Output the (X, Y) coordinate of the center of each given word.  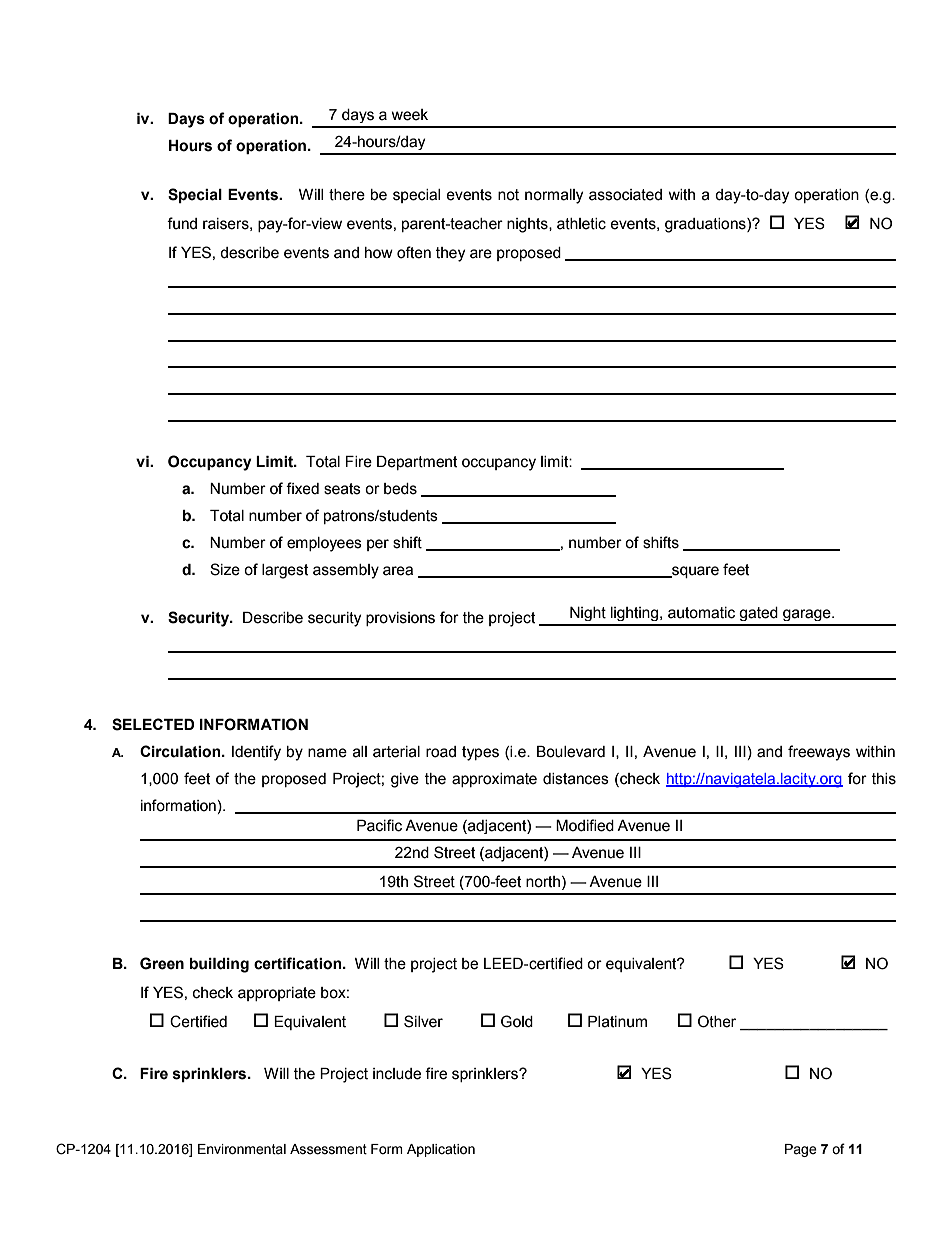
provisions (400, 619)
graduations (706, 225)
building (219, 965)
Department (417, 463)
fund (182, 223)
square (694, 572)
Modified (585, 825)
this (884, 779)
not (508, 195)
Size (225, 569)
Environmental (242, 1149)
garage (808, 615)
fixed (302, 488)
